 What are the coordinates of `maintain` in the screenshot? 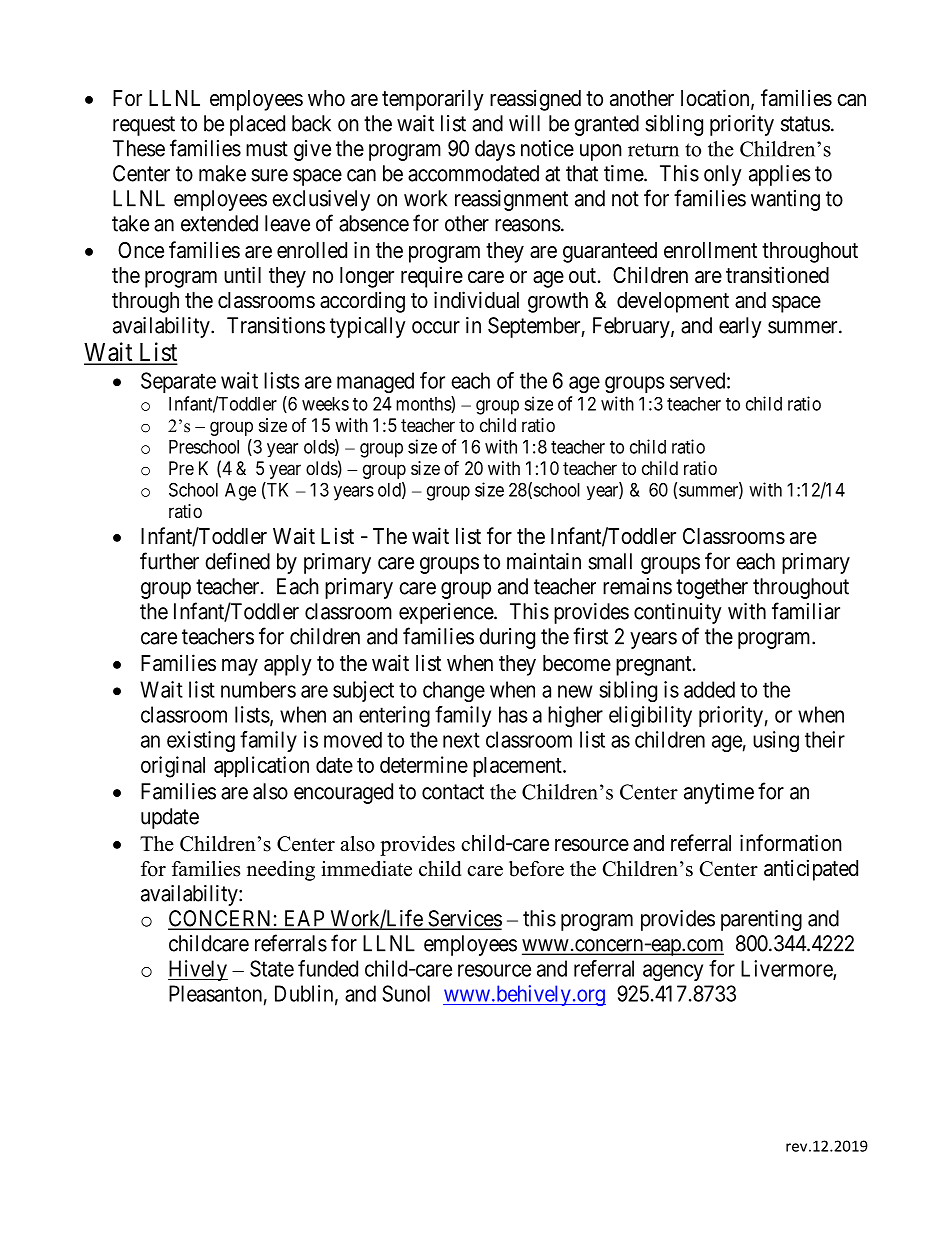 It's located at (544, 561).
